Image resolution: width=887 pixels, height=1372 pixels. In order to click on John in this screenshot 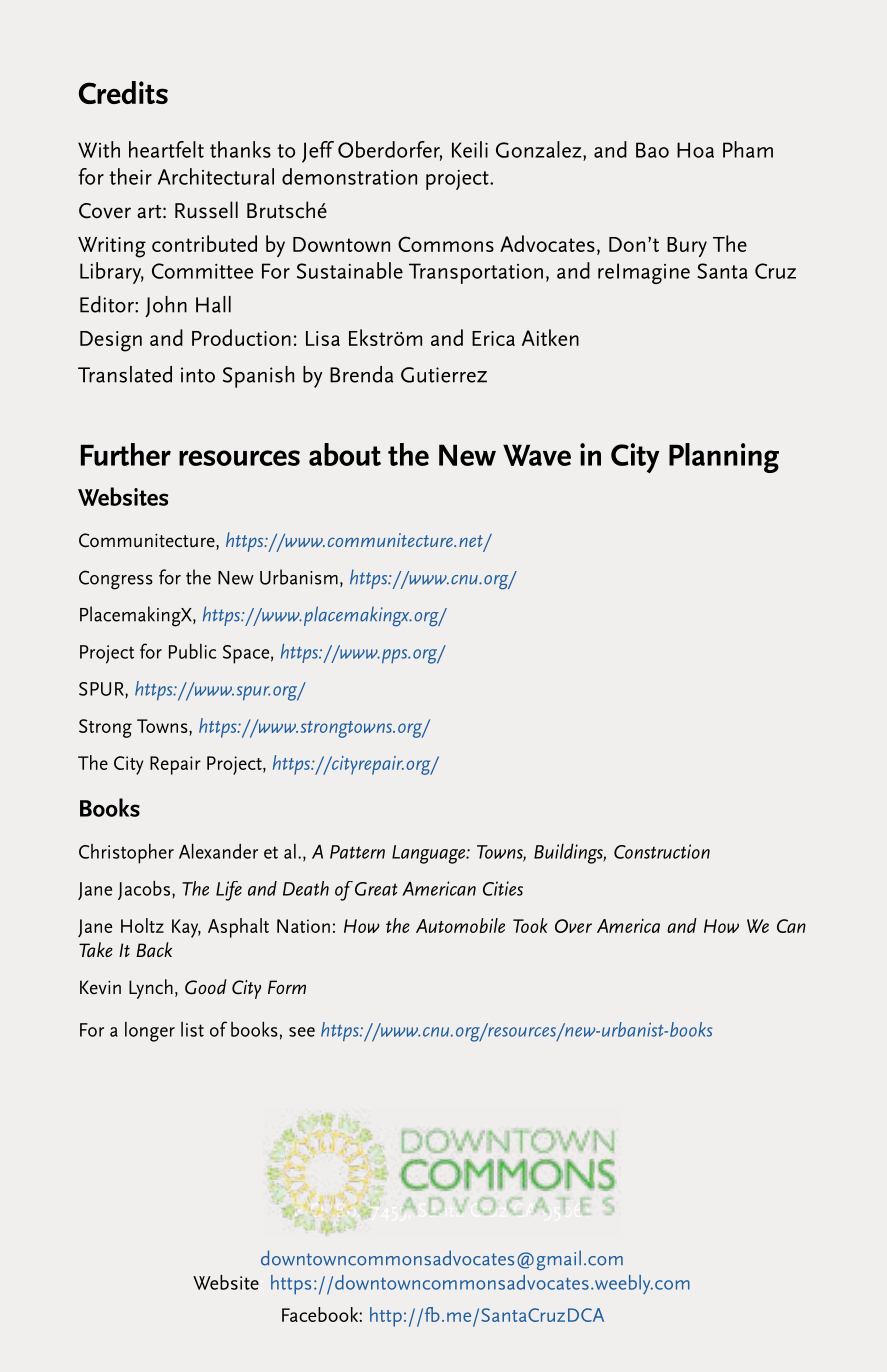, I will do `click(166, 307)`.
